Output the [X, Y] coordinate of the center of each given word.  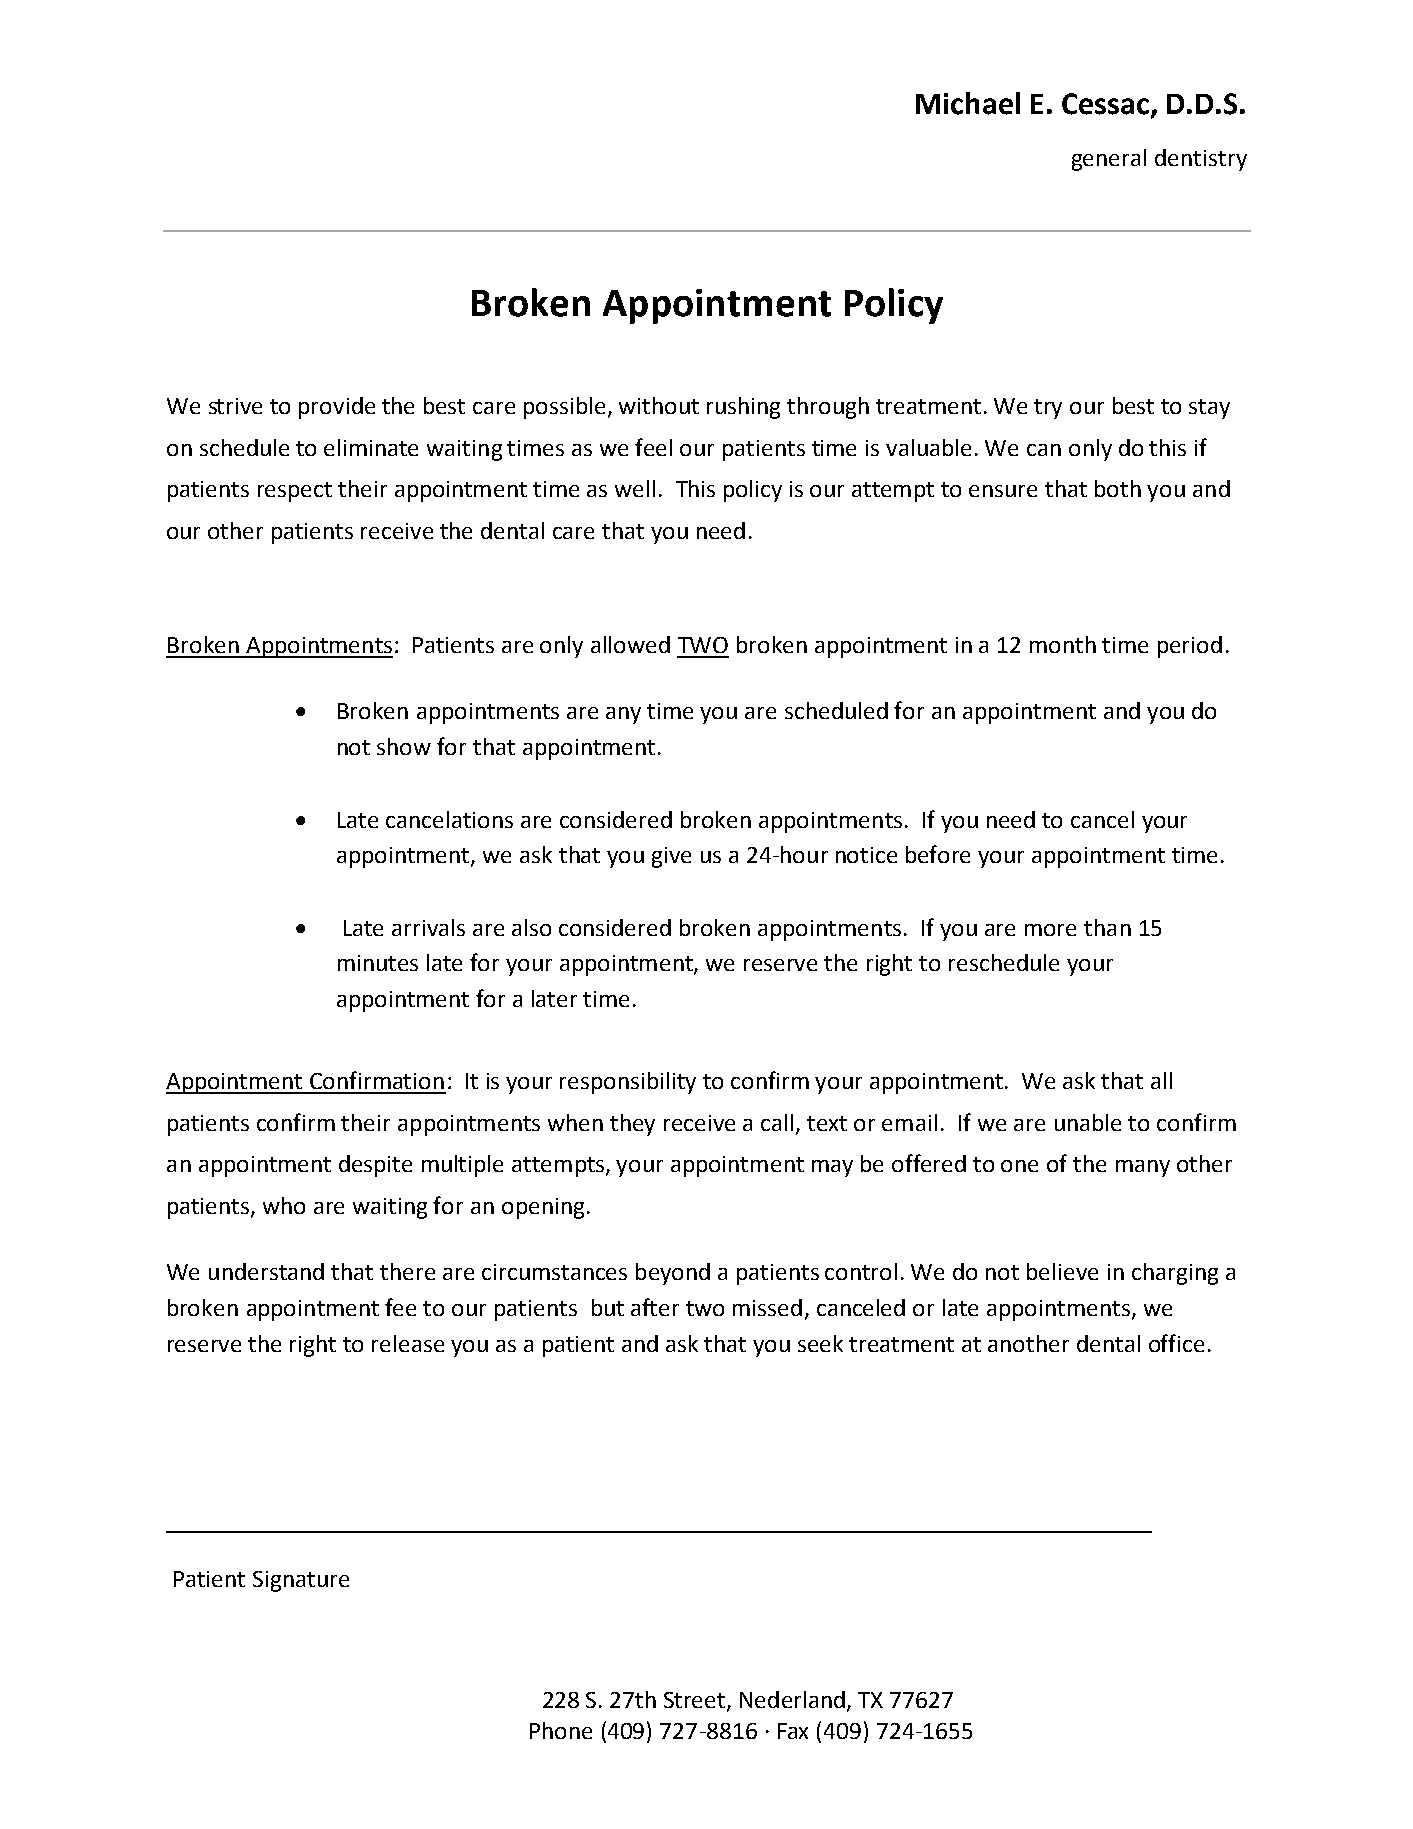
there [407, 1271]
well [635, 488]
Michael [968, 103]
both [1118, 488]
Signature [301, 1581]
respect [295, 492]
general [1109, 160]
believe [1062, 1271]
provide [337, 408]
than [1107, 927]
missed [767, 1307]
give [671, 857]
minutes [378, 963]
